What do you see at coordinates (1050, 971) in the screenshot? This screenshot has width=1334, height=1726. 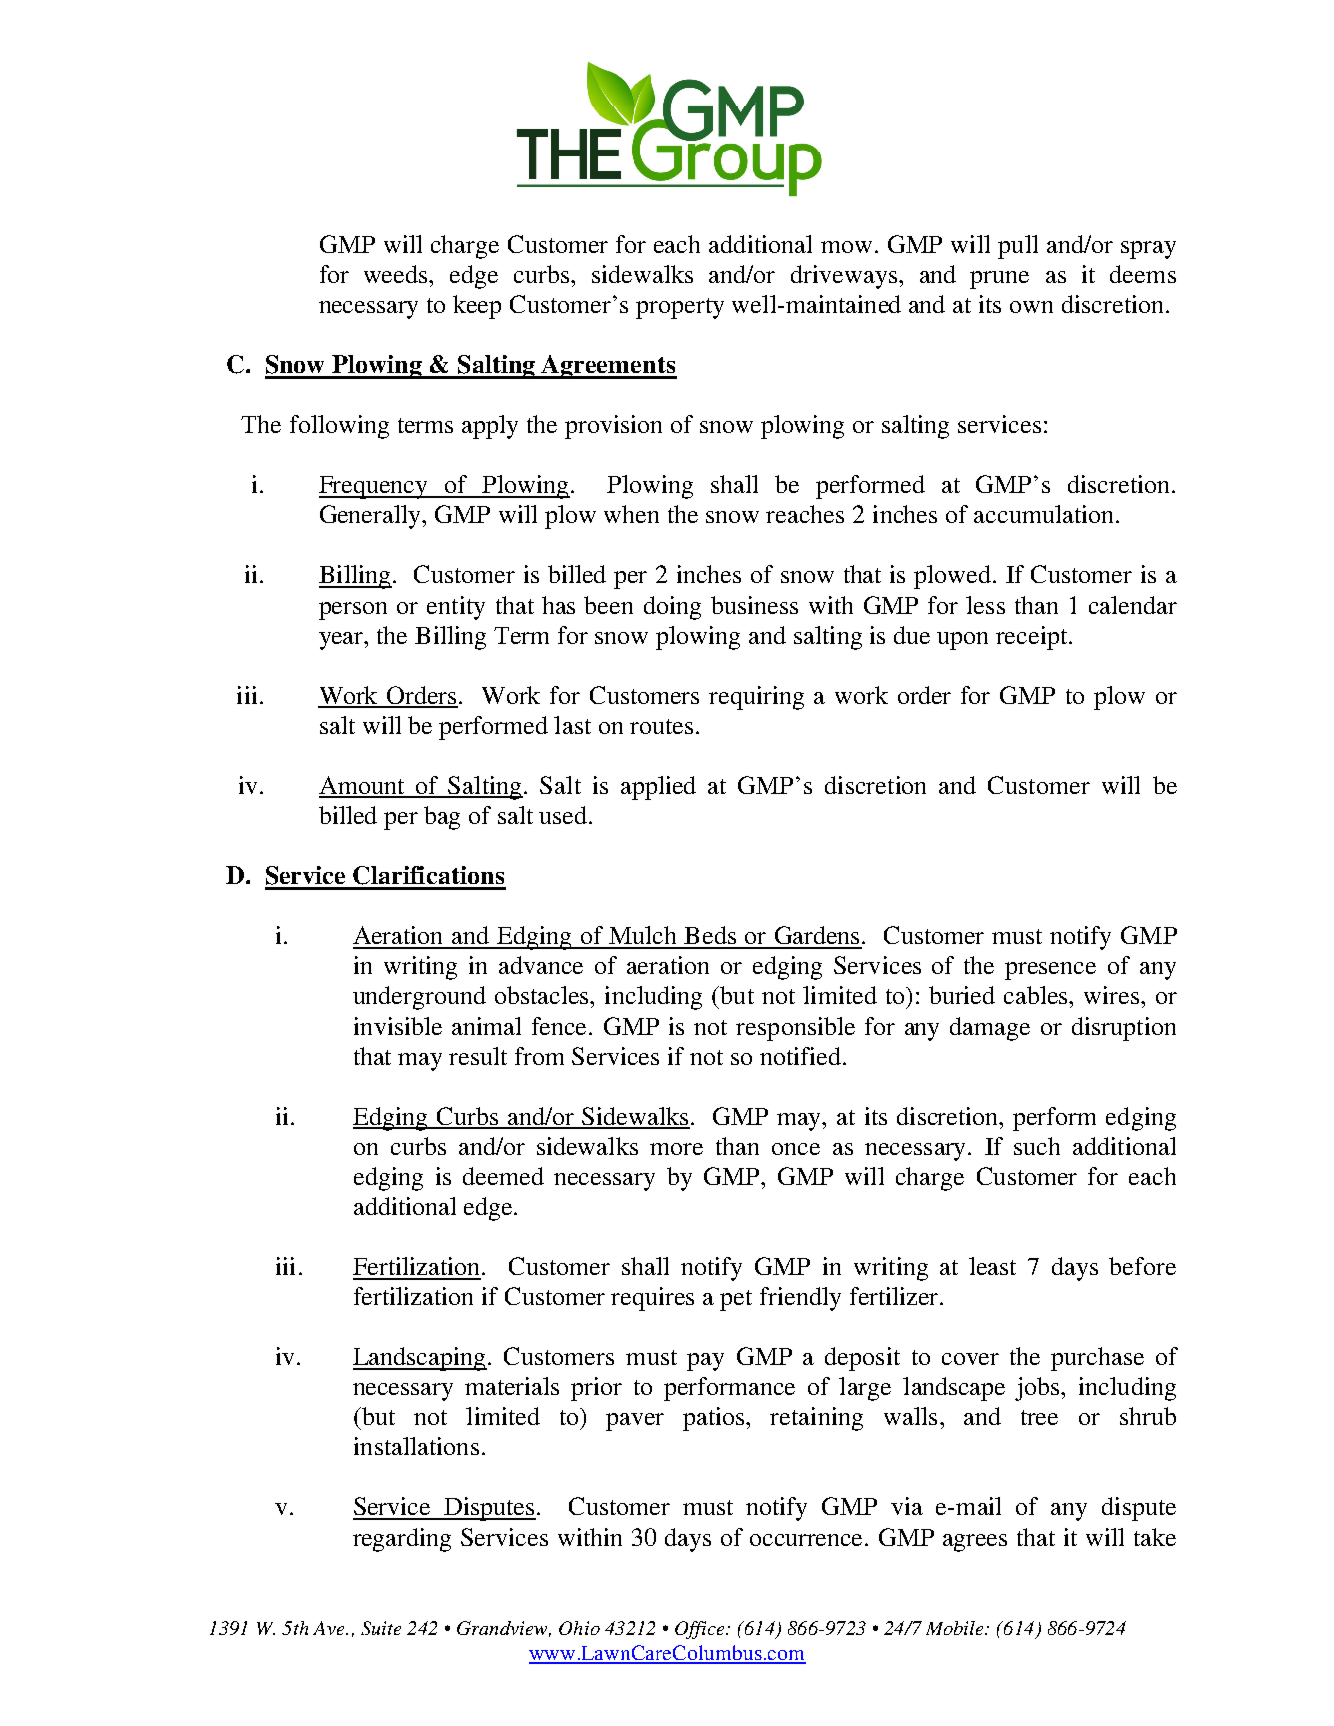 I see `presence` at bounding box center [1050, 971].
